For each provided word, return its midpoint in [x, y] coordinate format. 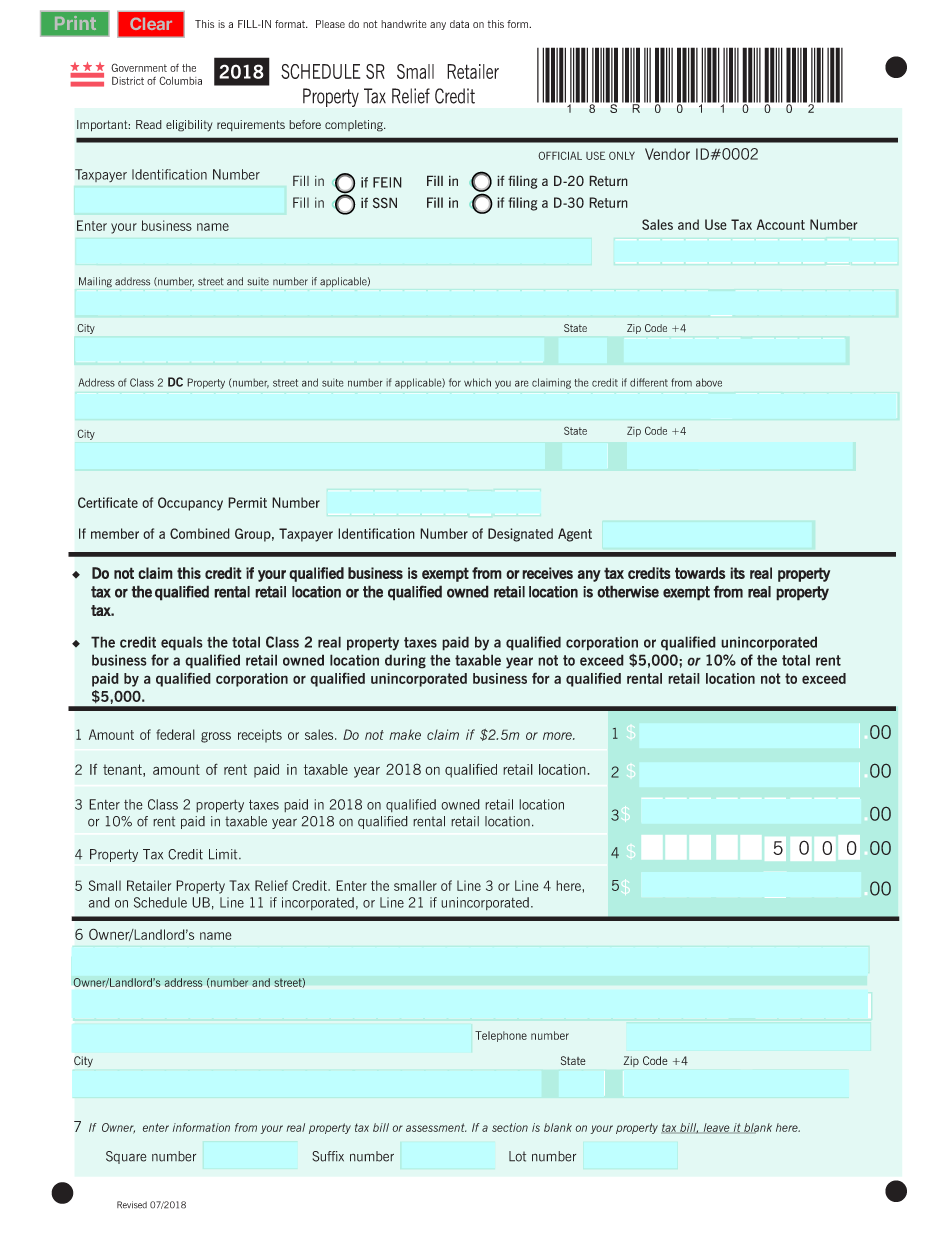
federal [175, 734]
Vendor [667, 154]
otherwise [628, 591]
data [459, 24]
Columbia [180, 80]
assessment [436, 1127]
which [477, 382]
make [405, 734]
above [709, 382]
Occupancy [190, 504]
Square [126, 1157]
